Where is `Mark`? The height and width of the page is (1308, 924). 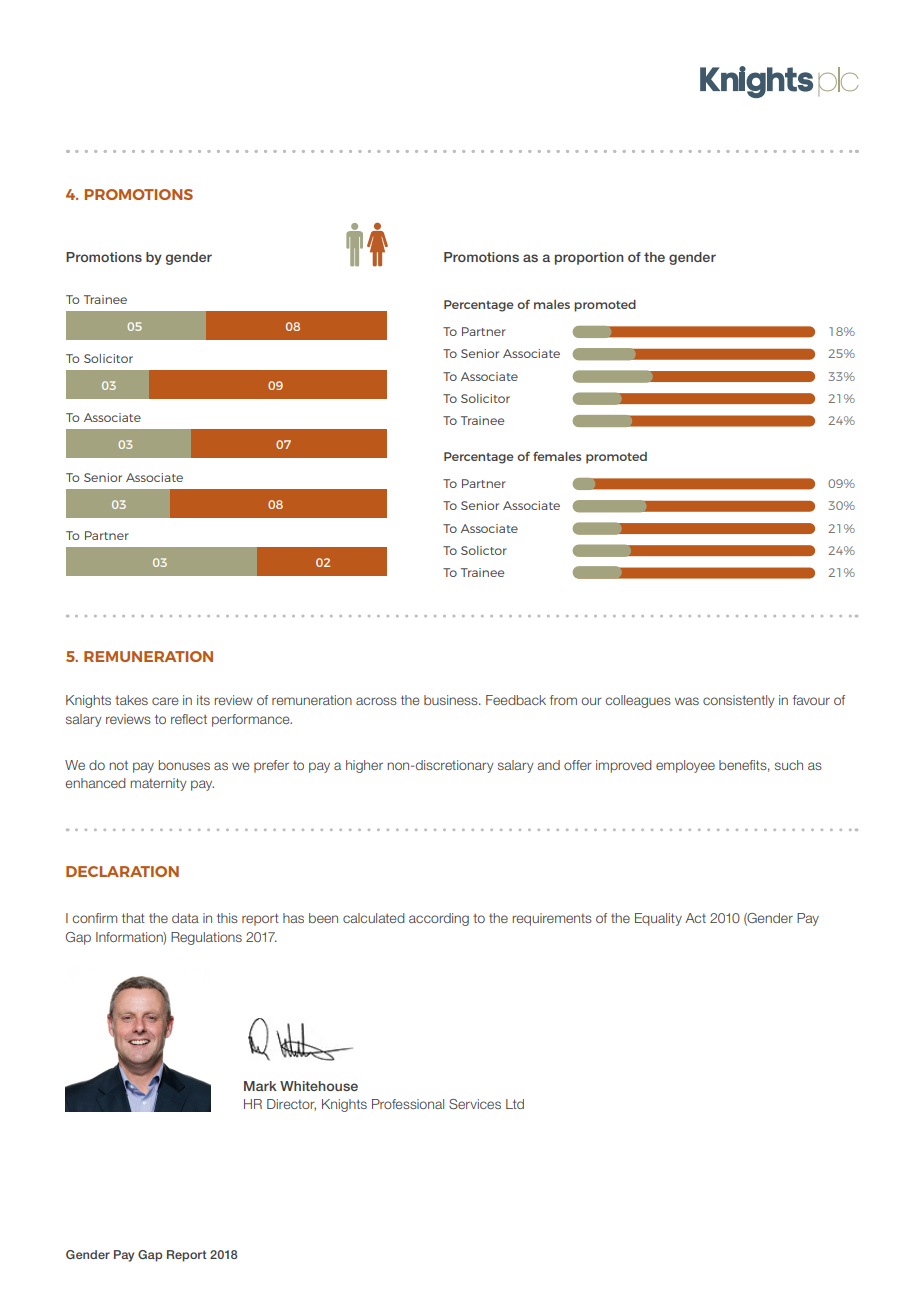 Mark is located at coordinates (260, 1086).
